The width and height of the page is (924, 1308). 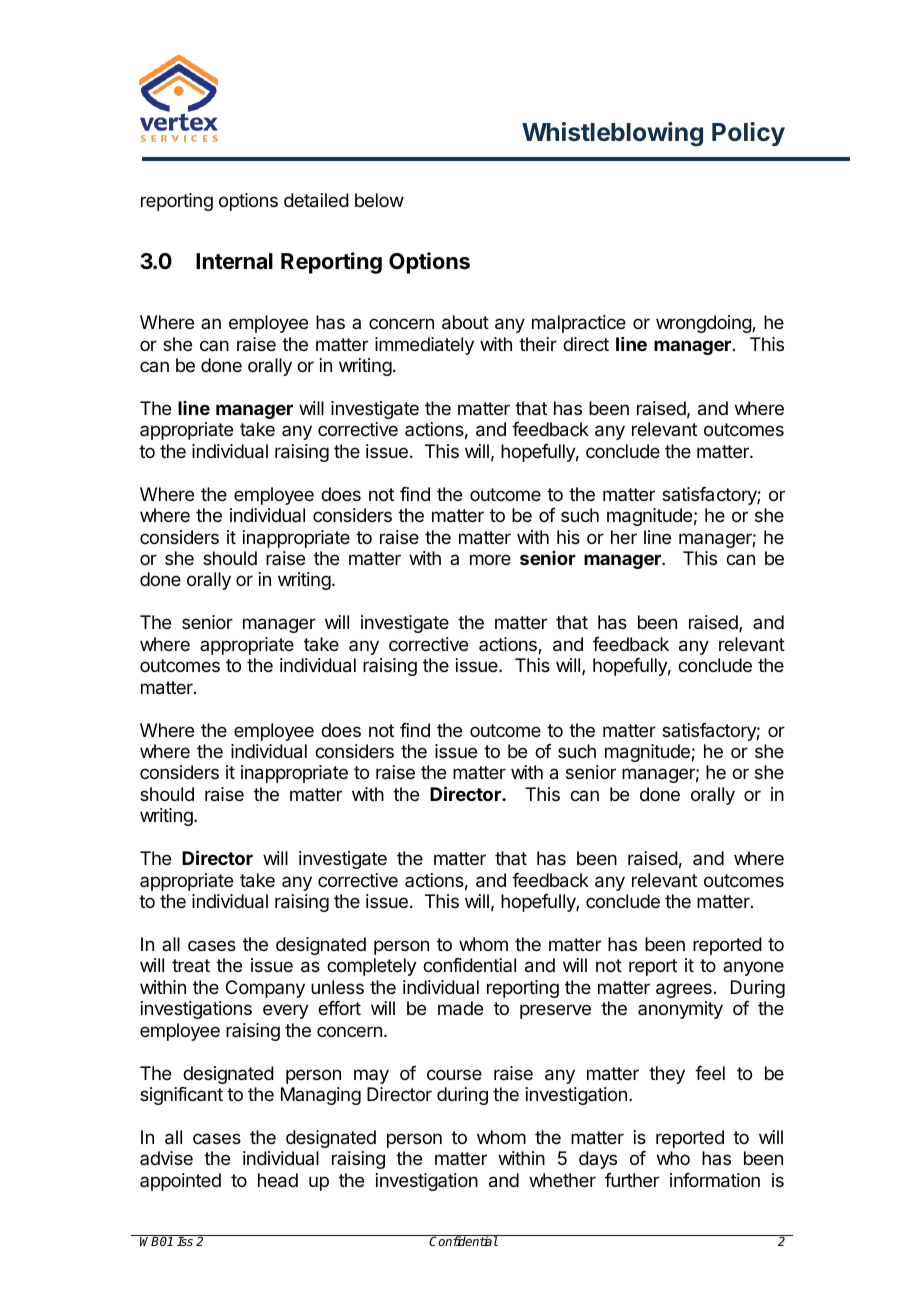 I want to click on agrees, so click(x=684, y=990).
